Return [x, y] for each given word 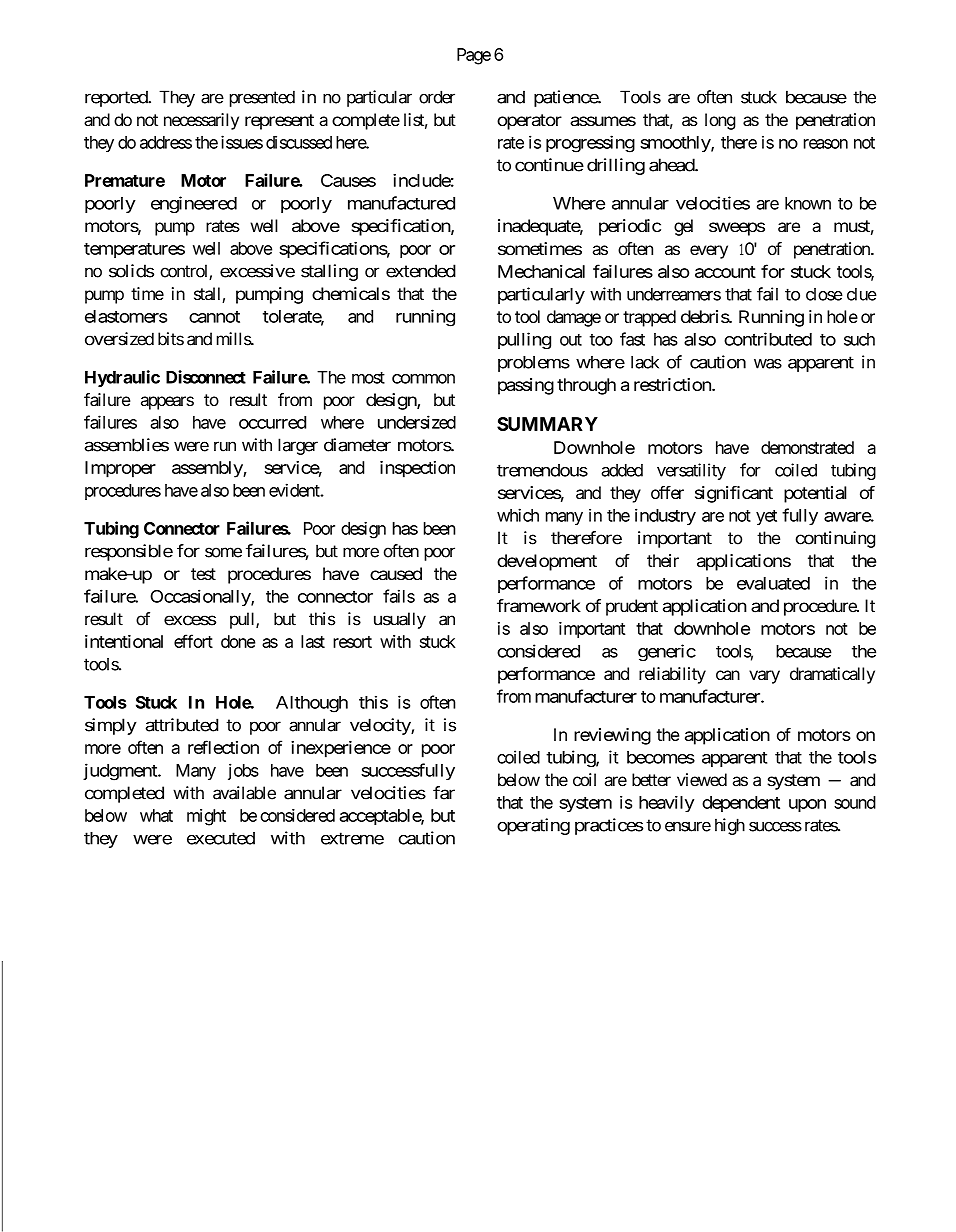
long [720, 121]
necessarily [201, 121]
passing [526, 386]
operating [533, 826]
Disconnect [206, 377]
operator [529, 122]
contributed [768, 339]
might [206, 817]
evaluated [773, 583]
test [203, 574]
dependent [741, 804]
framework [539, 606]
